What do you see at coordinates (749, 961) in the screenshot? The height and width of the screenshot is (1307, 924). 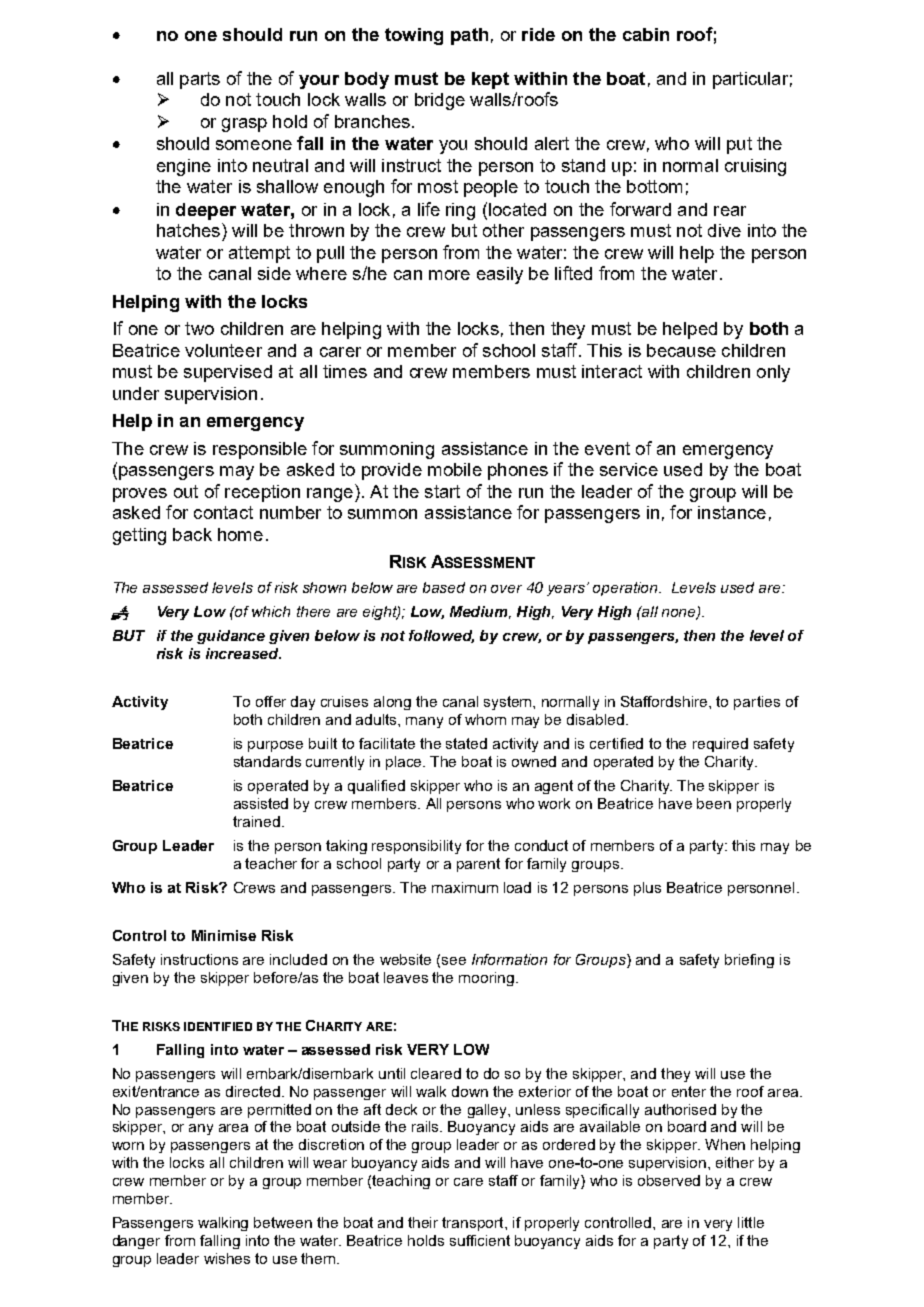 I see `briefing` at bounding box center [749, 961].
